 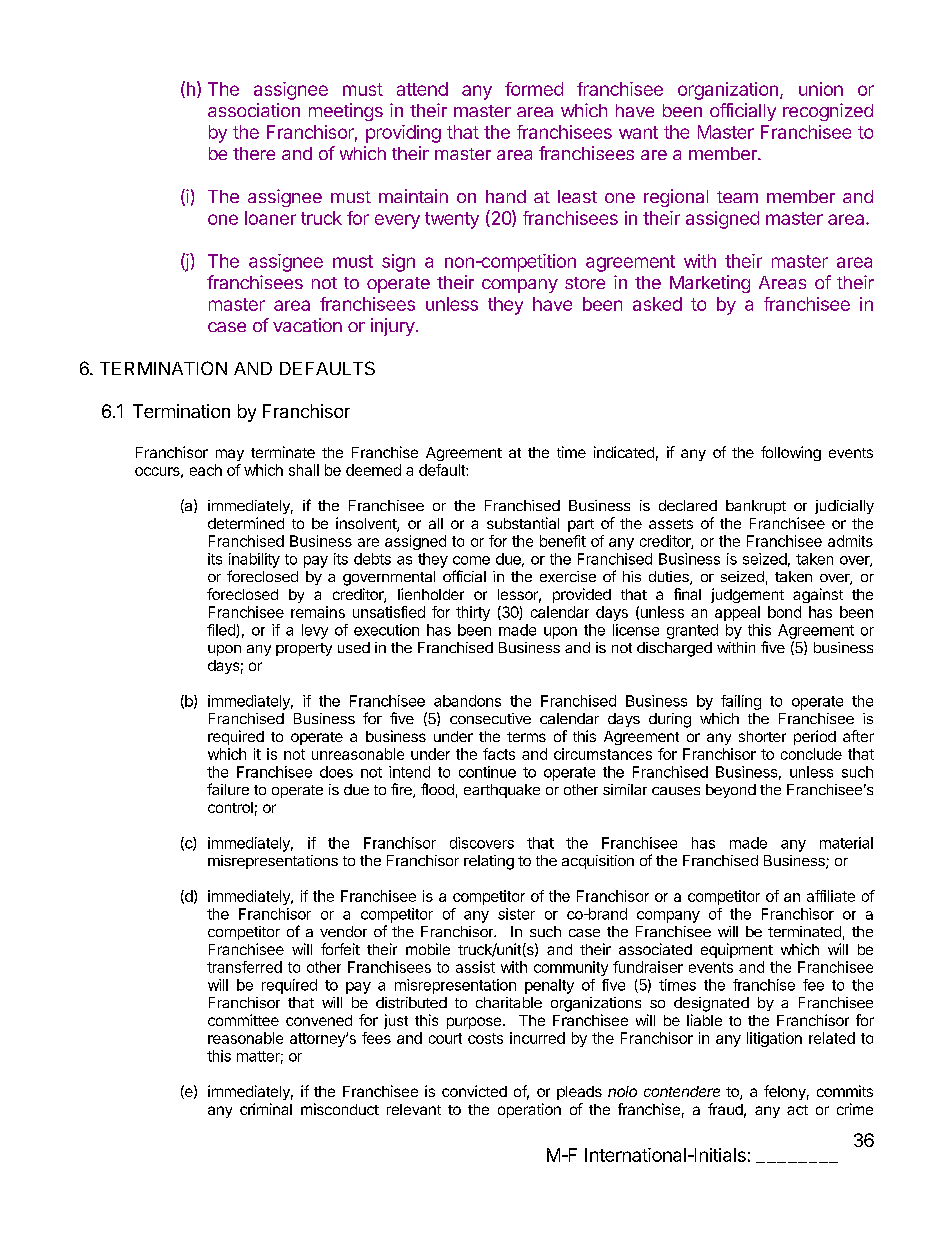 What do you see at coordinates (784, 612) in the image?
I see `bond` at bounding box center [784, 612].
